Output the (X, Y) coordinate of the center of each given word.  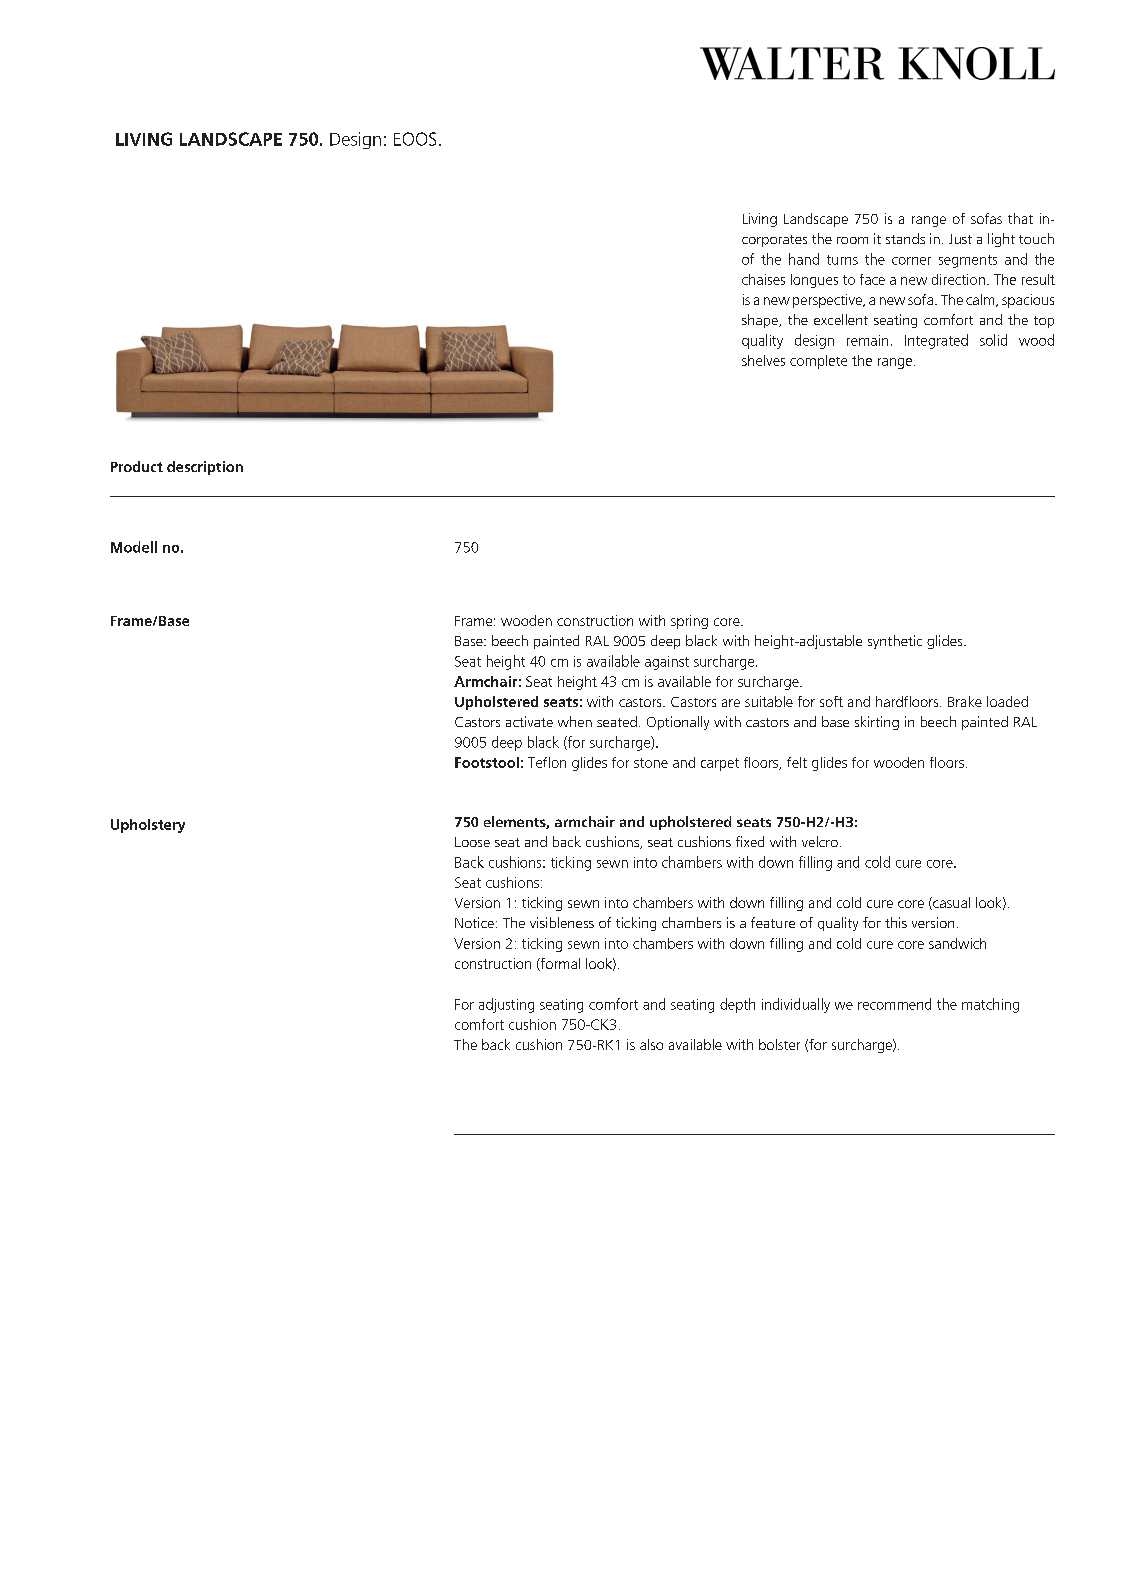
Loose (472, 842)
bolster (779, 1044)
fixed (750, 841)
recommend (894, 1004)
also (651, 1044)
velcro (820, 841)
